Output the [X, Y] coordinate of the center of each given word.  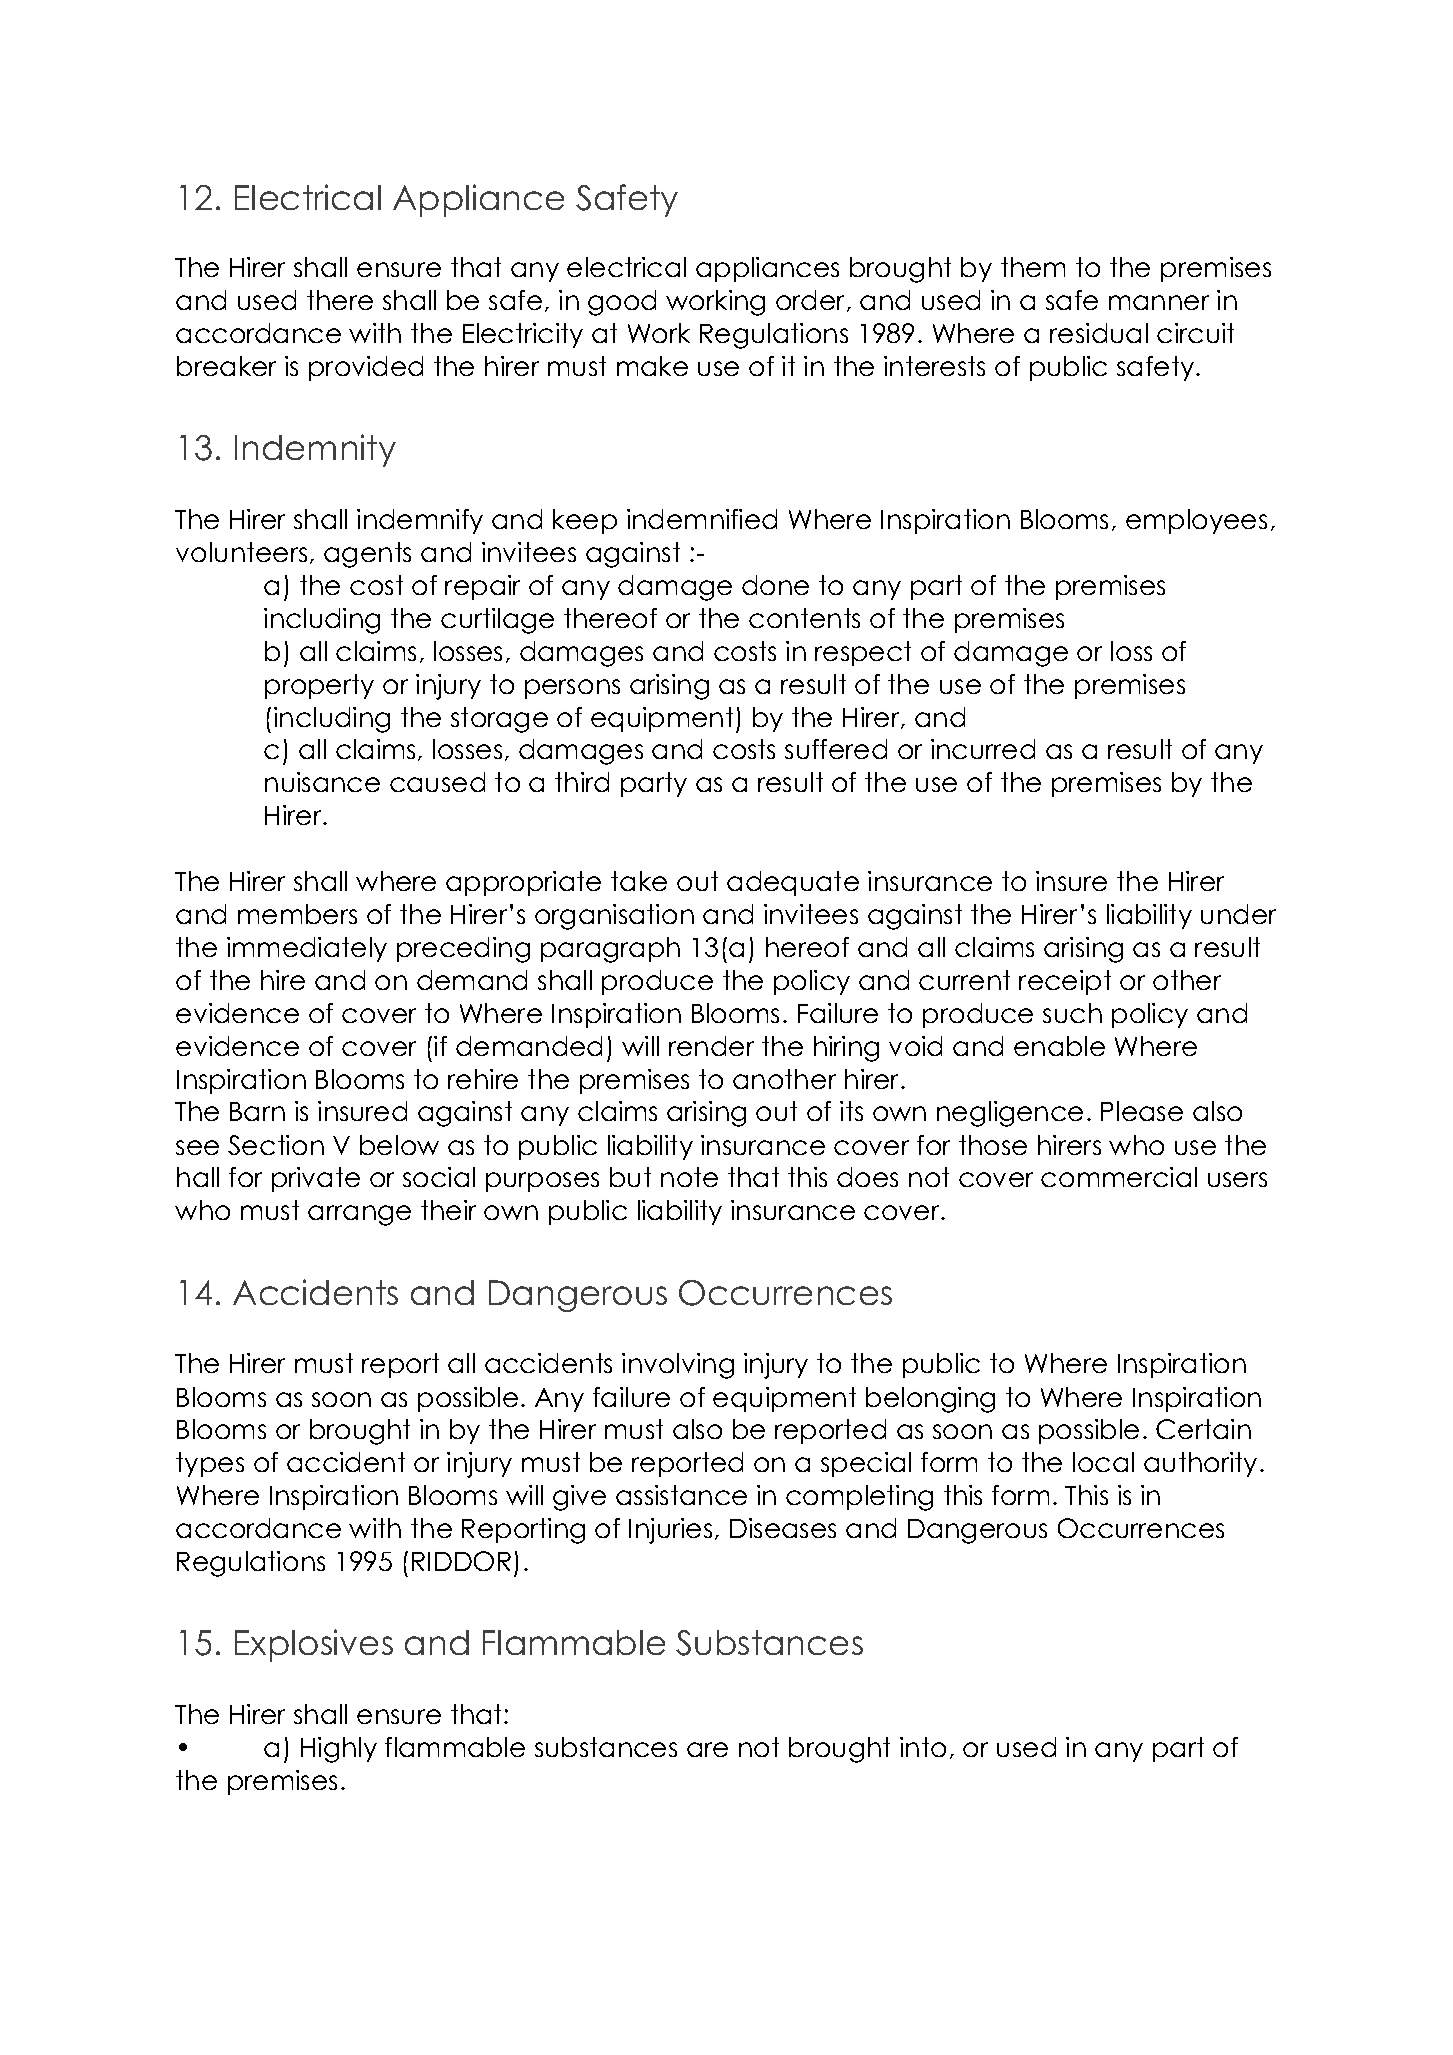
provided [366, 368]
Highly [339, 1750]
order [812, 301]
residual [1099, 333]
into [923, 1747]
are [707, 1749]
